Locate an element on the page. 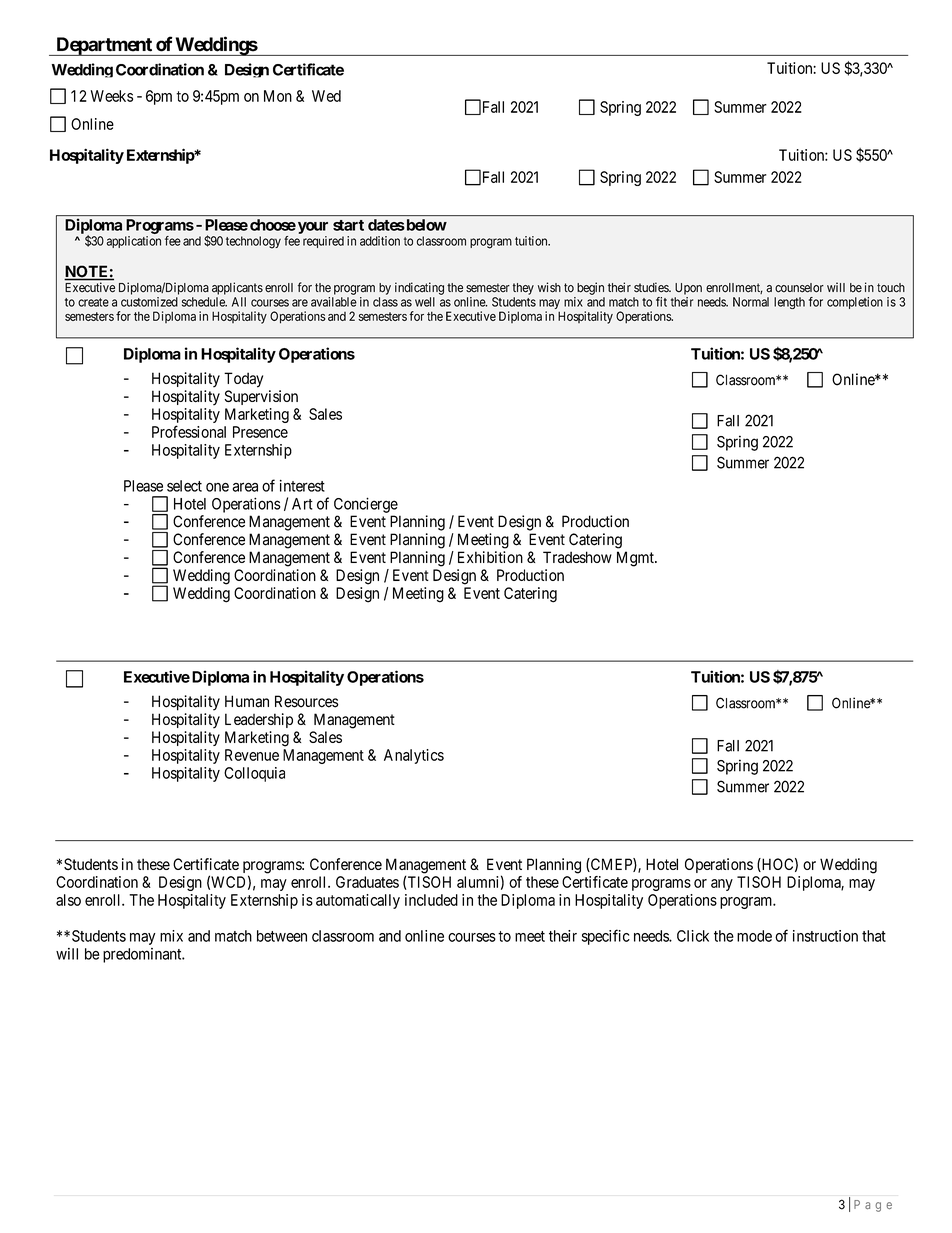 This page has width=952, height=1233. Weeks is located at coordinates (112, 96).
